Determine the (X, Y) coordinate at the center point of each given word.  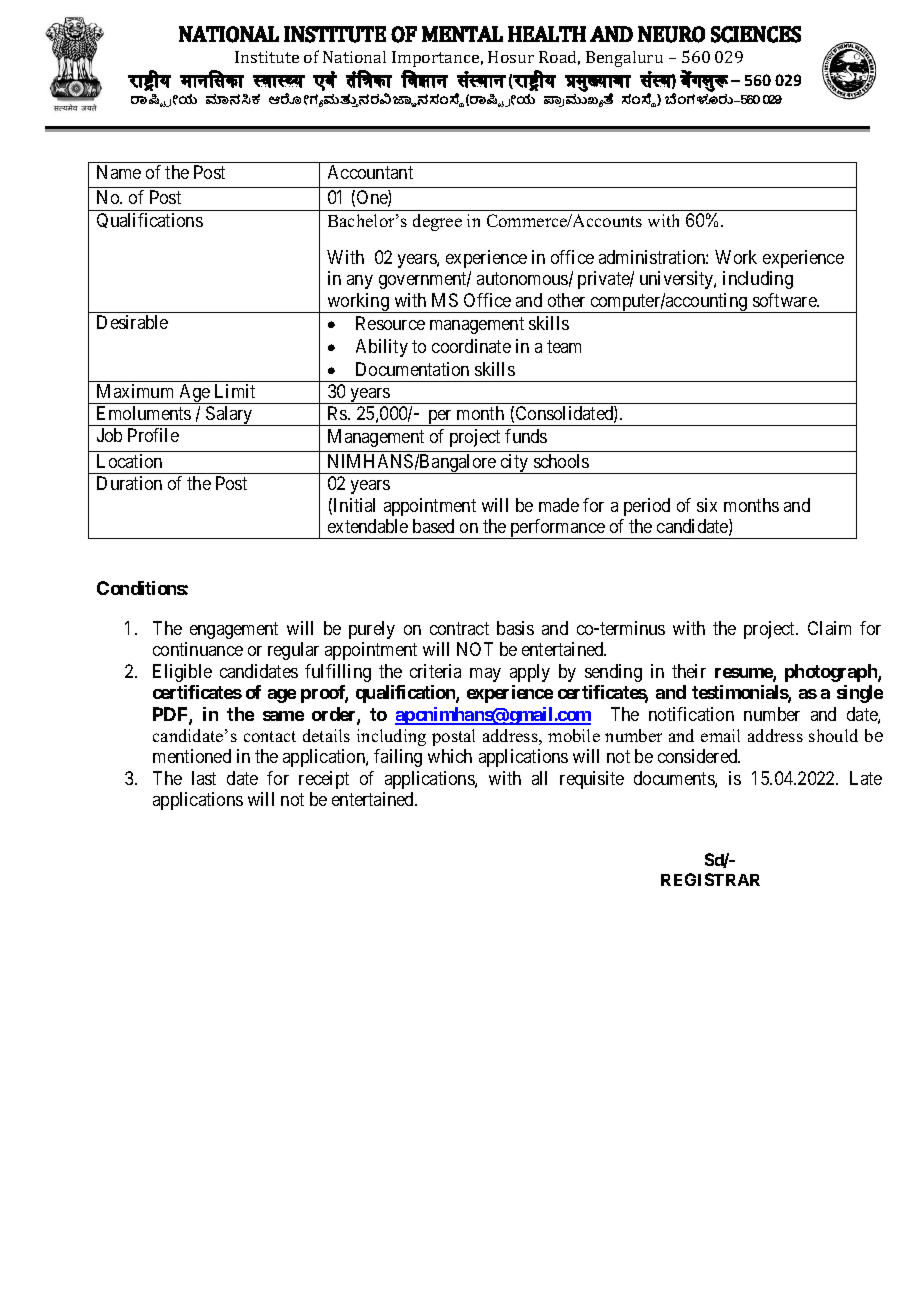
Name (119, 172)
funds (526, 436)
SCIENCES (756, 34)
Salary (229, 416)
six (707, 505)
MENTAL (462, 34)
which (450, 756)
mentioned (192, 756)
